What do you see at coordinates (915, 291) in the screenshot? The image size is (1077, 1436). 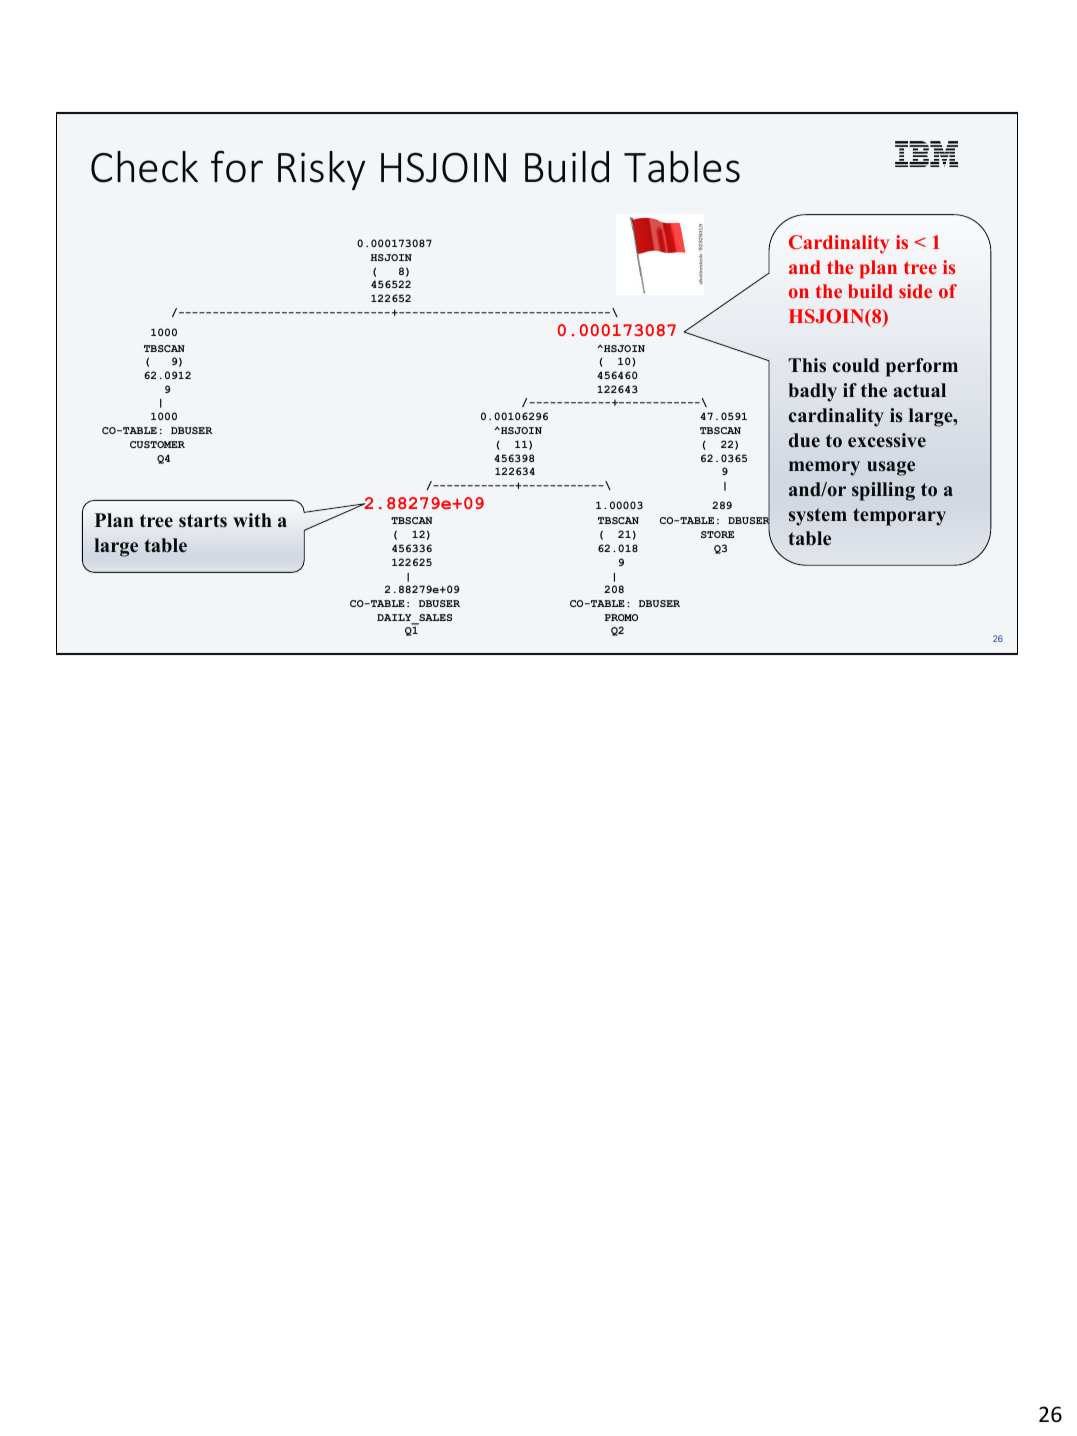 I see `side` at bounding box center [915, 291].
